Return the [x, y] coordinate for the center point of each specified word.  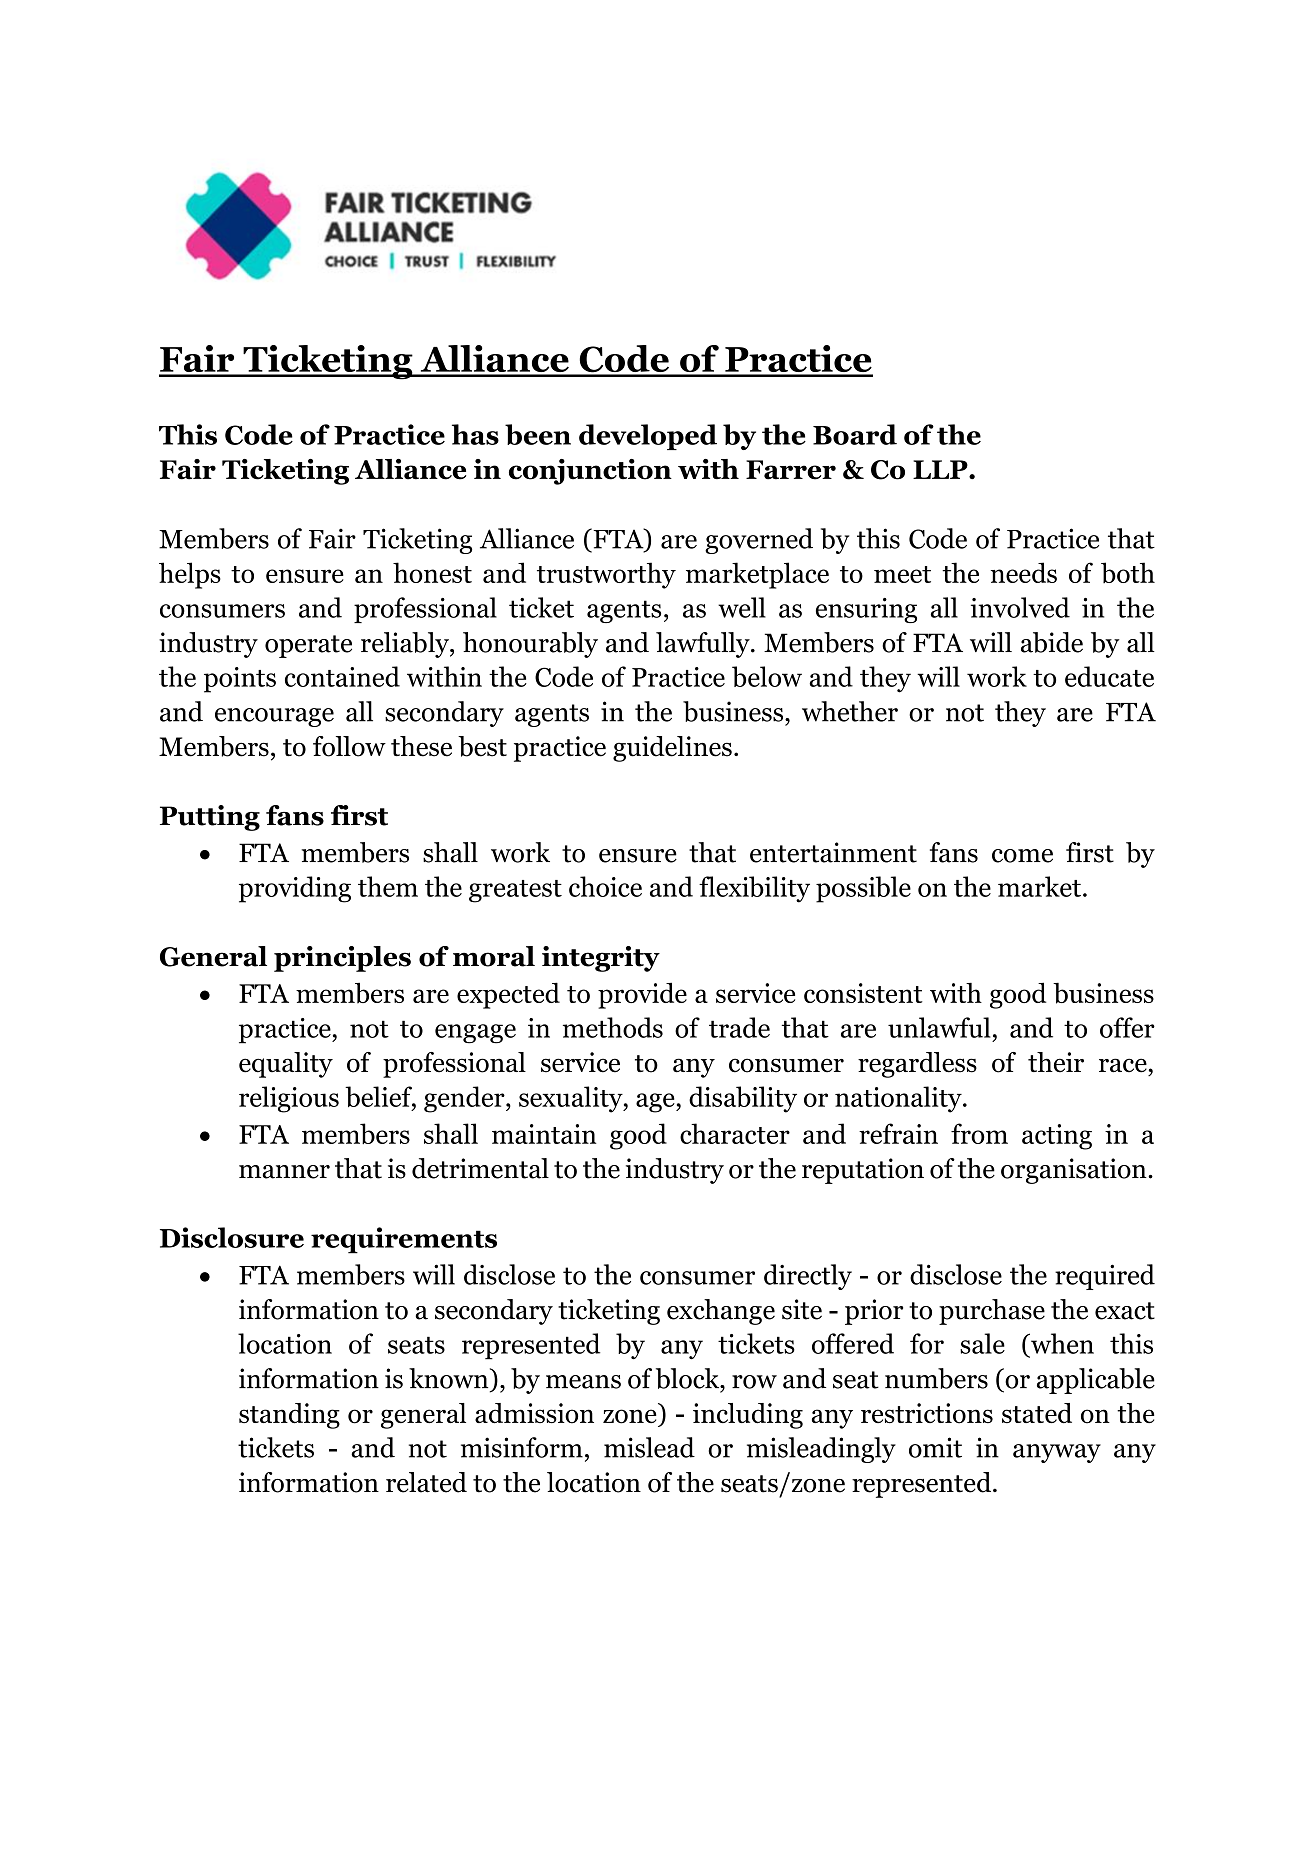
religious [289, 1099]
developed [648, 437]
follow [349, 746]
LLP [941, 469]
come [1022, 856]
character [735, 1133]
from [979, 1133]
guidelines [672, 749]
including [748, 1416]
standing [289, 1416]
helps [190, 575]
